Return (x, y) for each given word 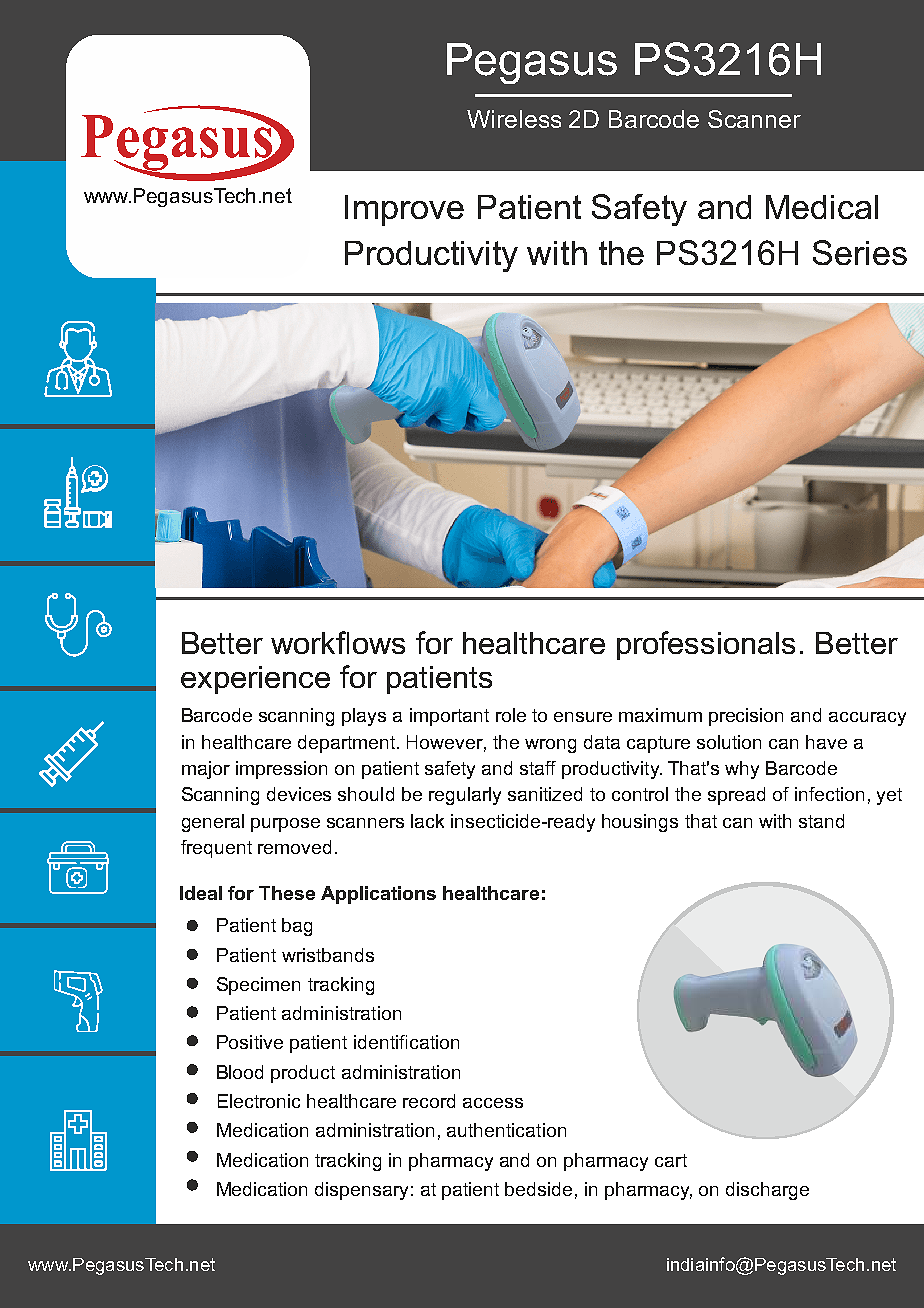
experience (255, 680)
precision (746, 717)
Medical (822, 207)
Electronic (259, 1101)
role (511, 715)
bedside (538, 1189)
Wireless (514, 119)
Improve (404, 210)
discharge (767, 1191)
